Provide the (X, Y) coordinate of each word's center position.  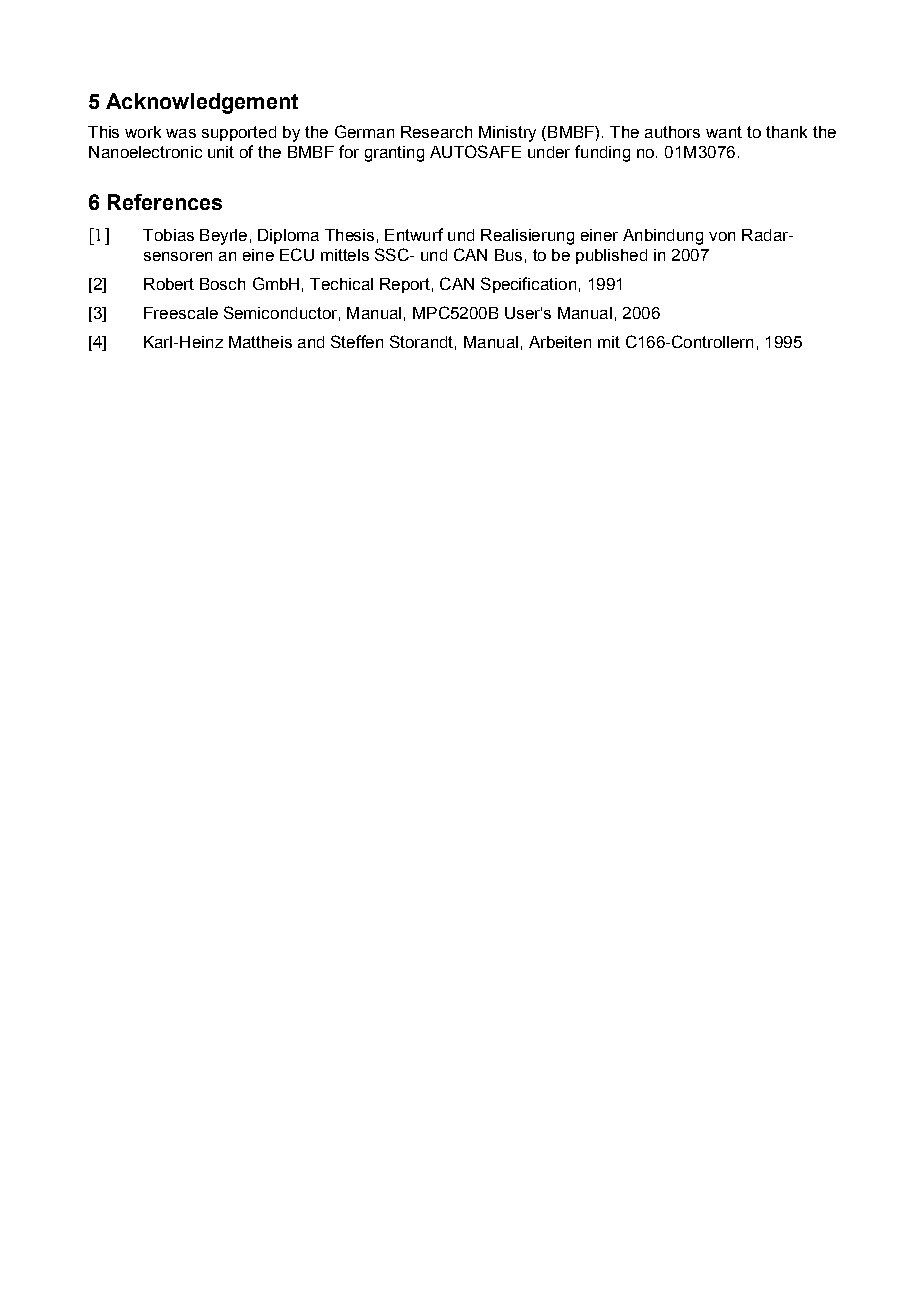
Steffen (357, 341)
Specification (528, 285)
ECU (297, 254)
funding (602, 153)
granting (394, 154)
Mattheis (260, 342)
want (724, 132)
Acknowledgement (202, 103)
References (165, 202)
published (611, 256)
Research (436, 132)
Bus (508, 255)
